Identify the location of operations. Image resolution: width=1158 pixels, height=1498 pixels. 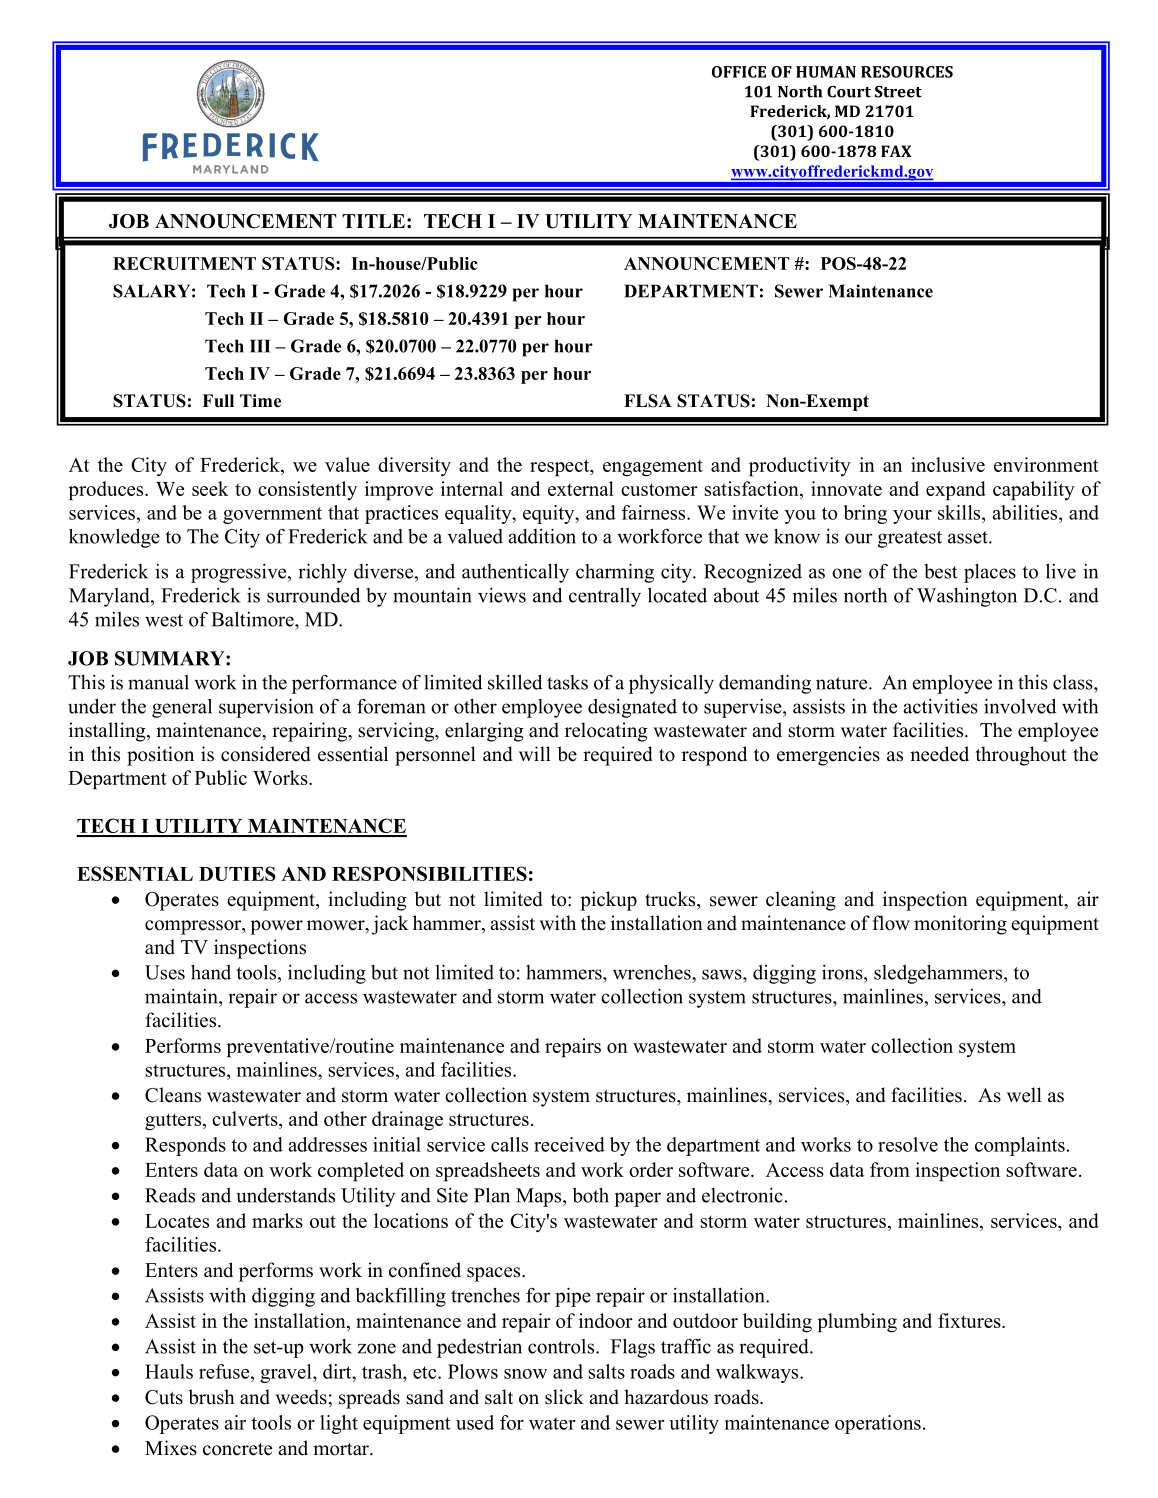
(878, 1424).
